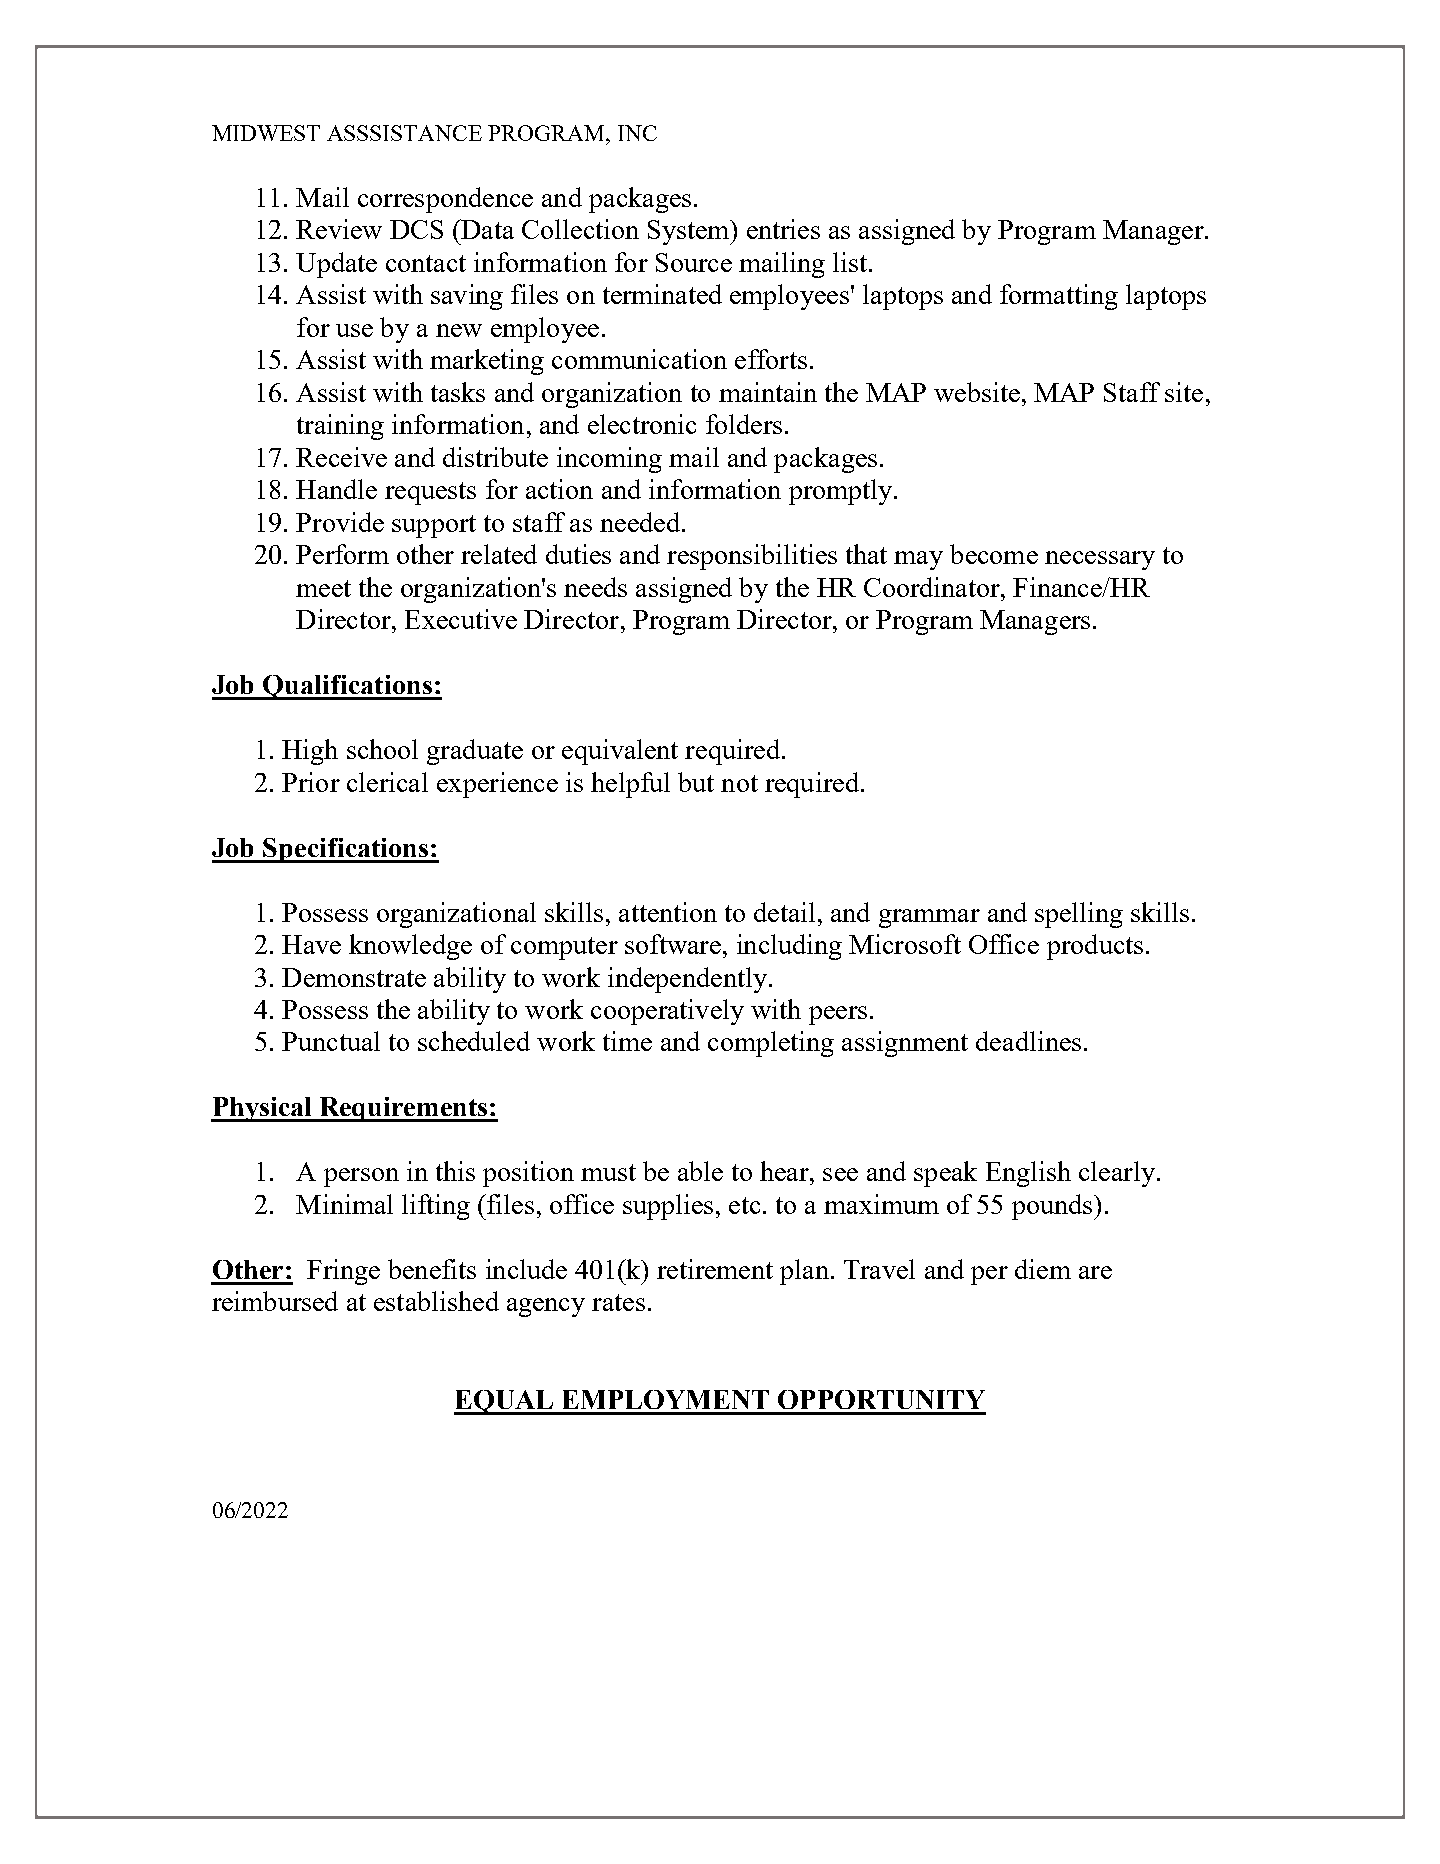 Image resolution: width=1440 pixels, height=1864 pixels. What do you see at coordinates (595, 587) in the page?
I see `needs` at bounding box center [595, 587].
